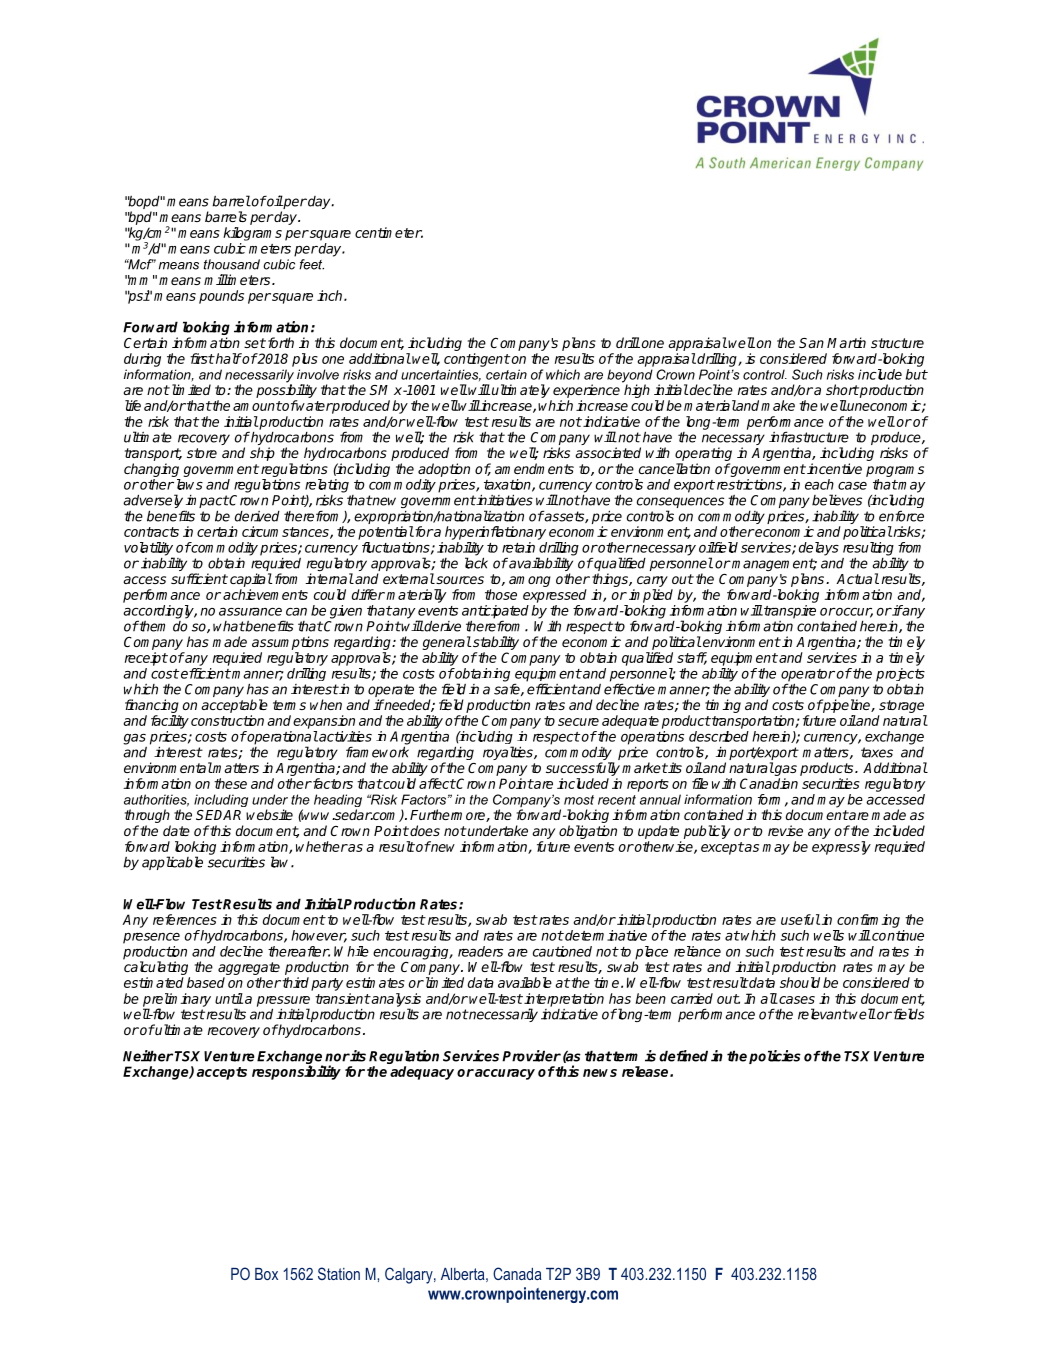 This screenshot has width=1047, height=1355. What do you see at coordinates (517, 1273) in the screenshot?
I see `Canada` at bounding box center [517, 1273].
